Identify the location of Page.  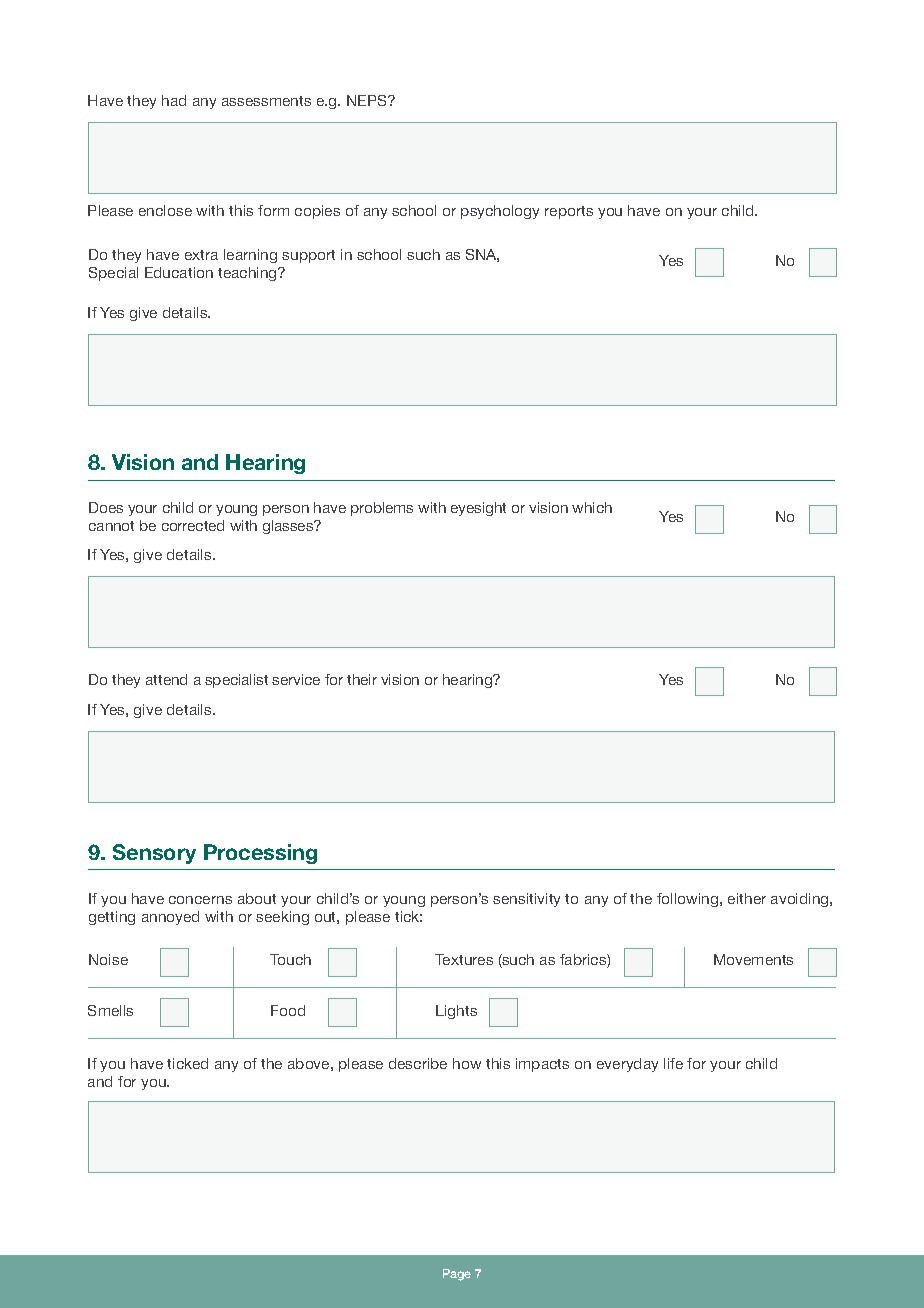
(457, 1275).
